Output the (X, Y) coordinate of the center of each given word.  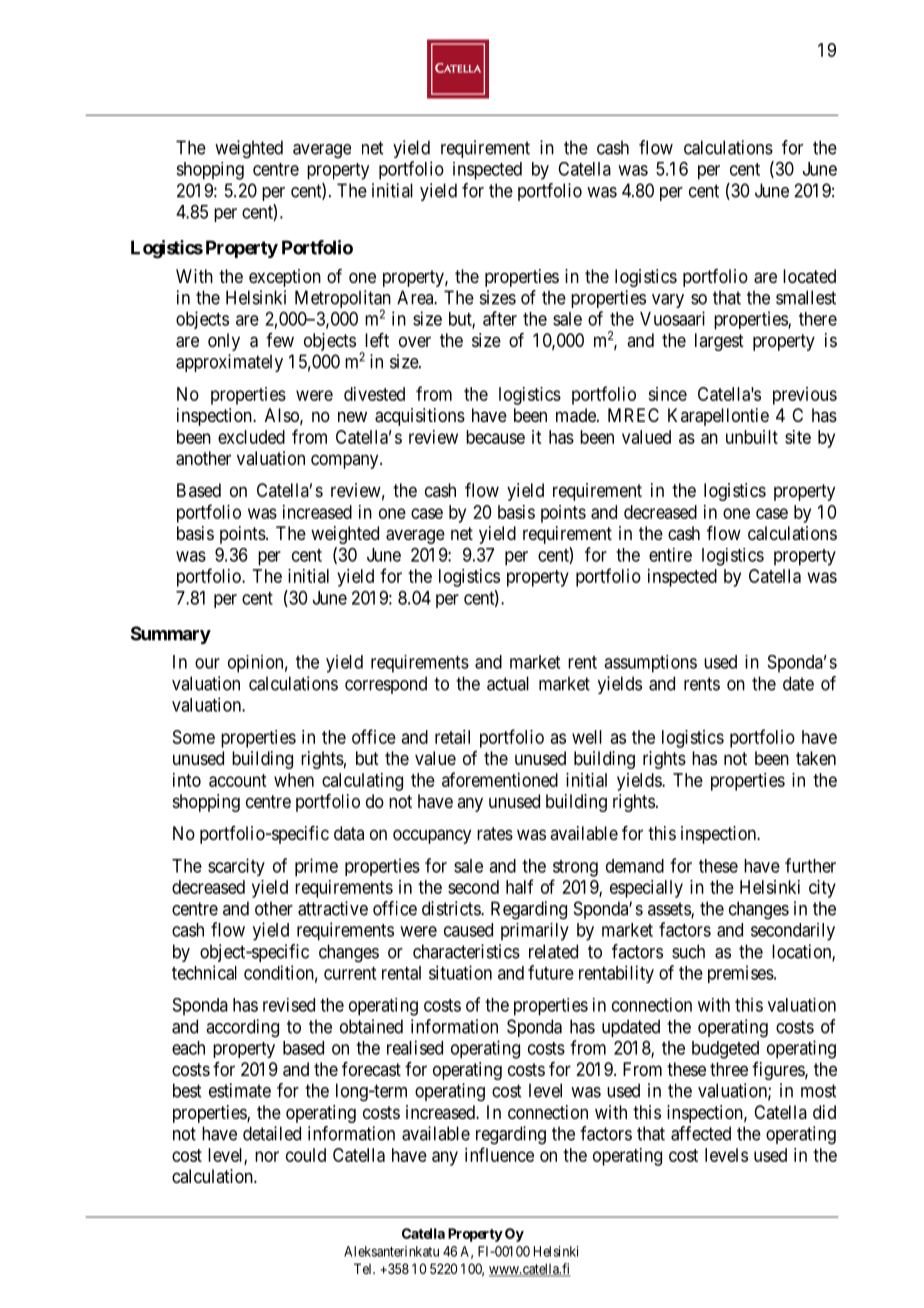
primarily (535, 932)
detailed (272, 1133)
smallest (806, 297)
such (688, 951)
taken (816, 758)
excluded (251, 437)
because (495, 437)
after (500, 318)
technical (204, 972)
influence (499, 1154)
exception (285, 278)
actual (508, 683)
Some (194, 737)
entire (670, 555)
